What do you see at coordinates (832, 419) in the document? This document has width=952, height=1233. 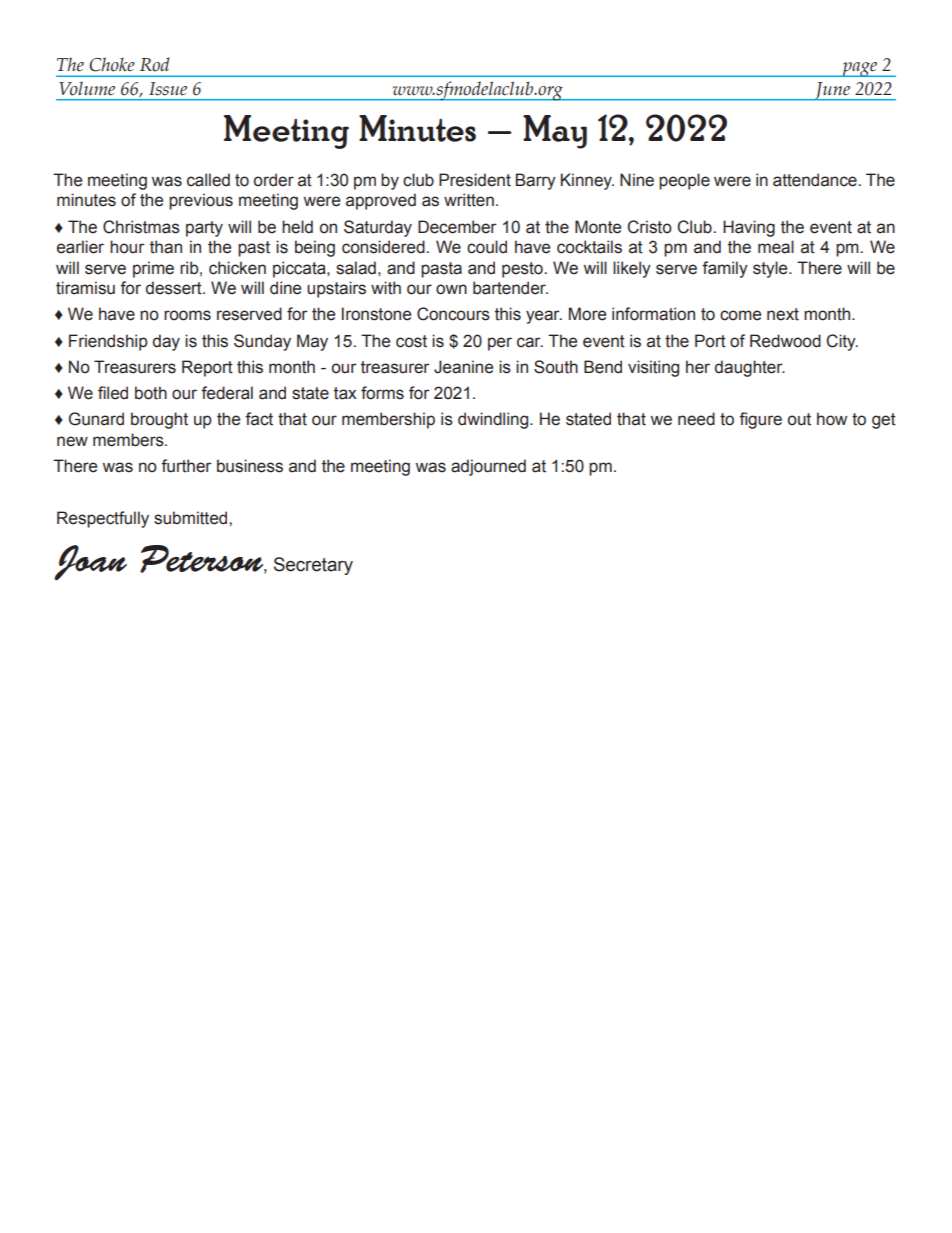 I see `how` at bounding box center [832, 419].
